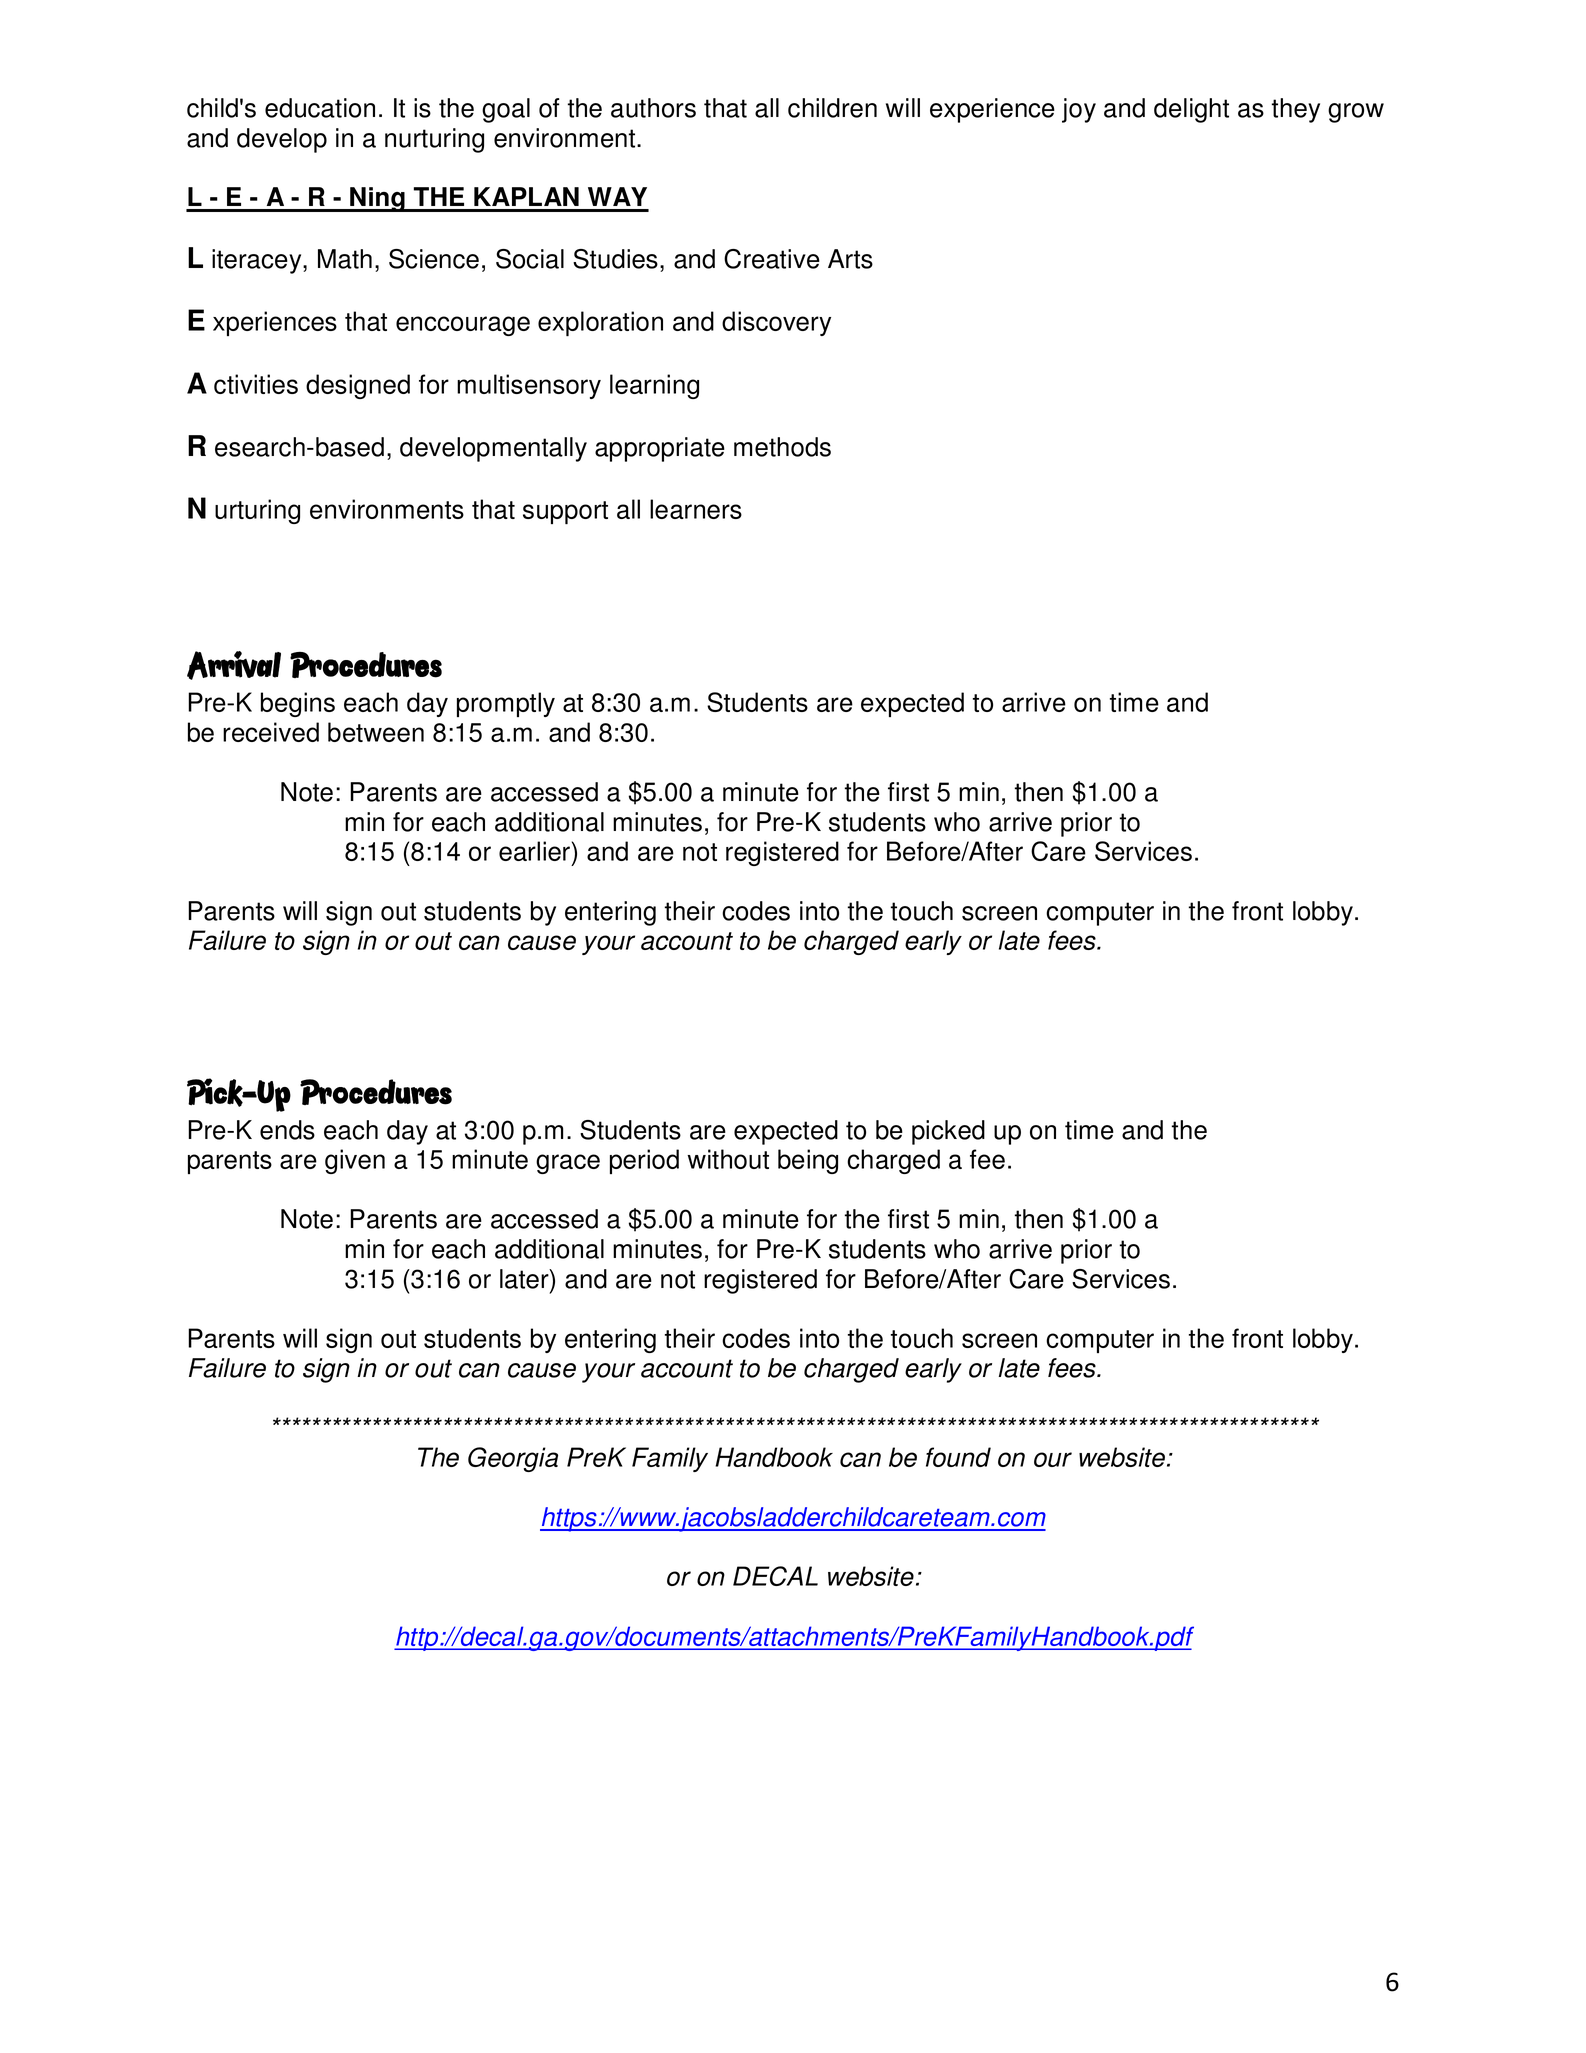  Describe the element at coordinates (782, 447) in the document. I see `methods` at that location.
